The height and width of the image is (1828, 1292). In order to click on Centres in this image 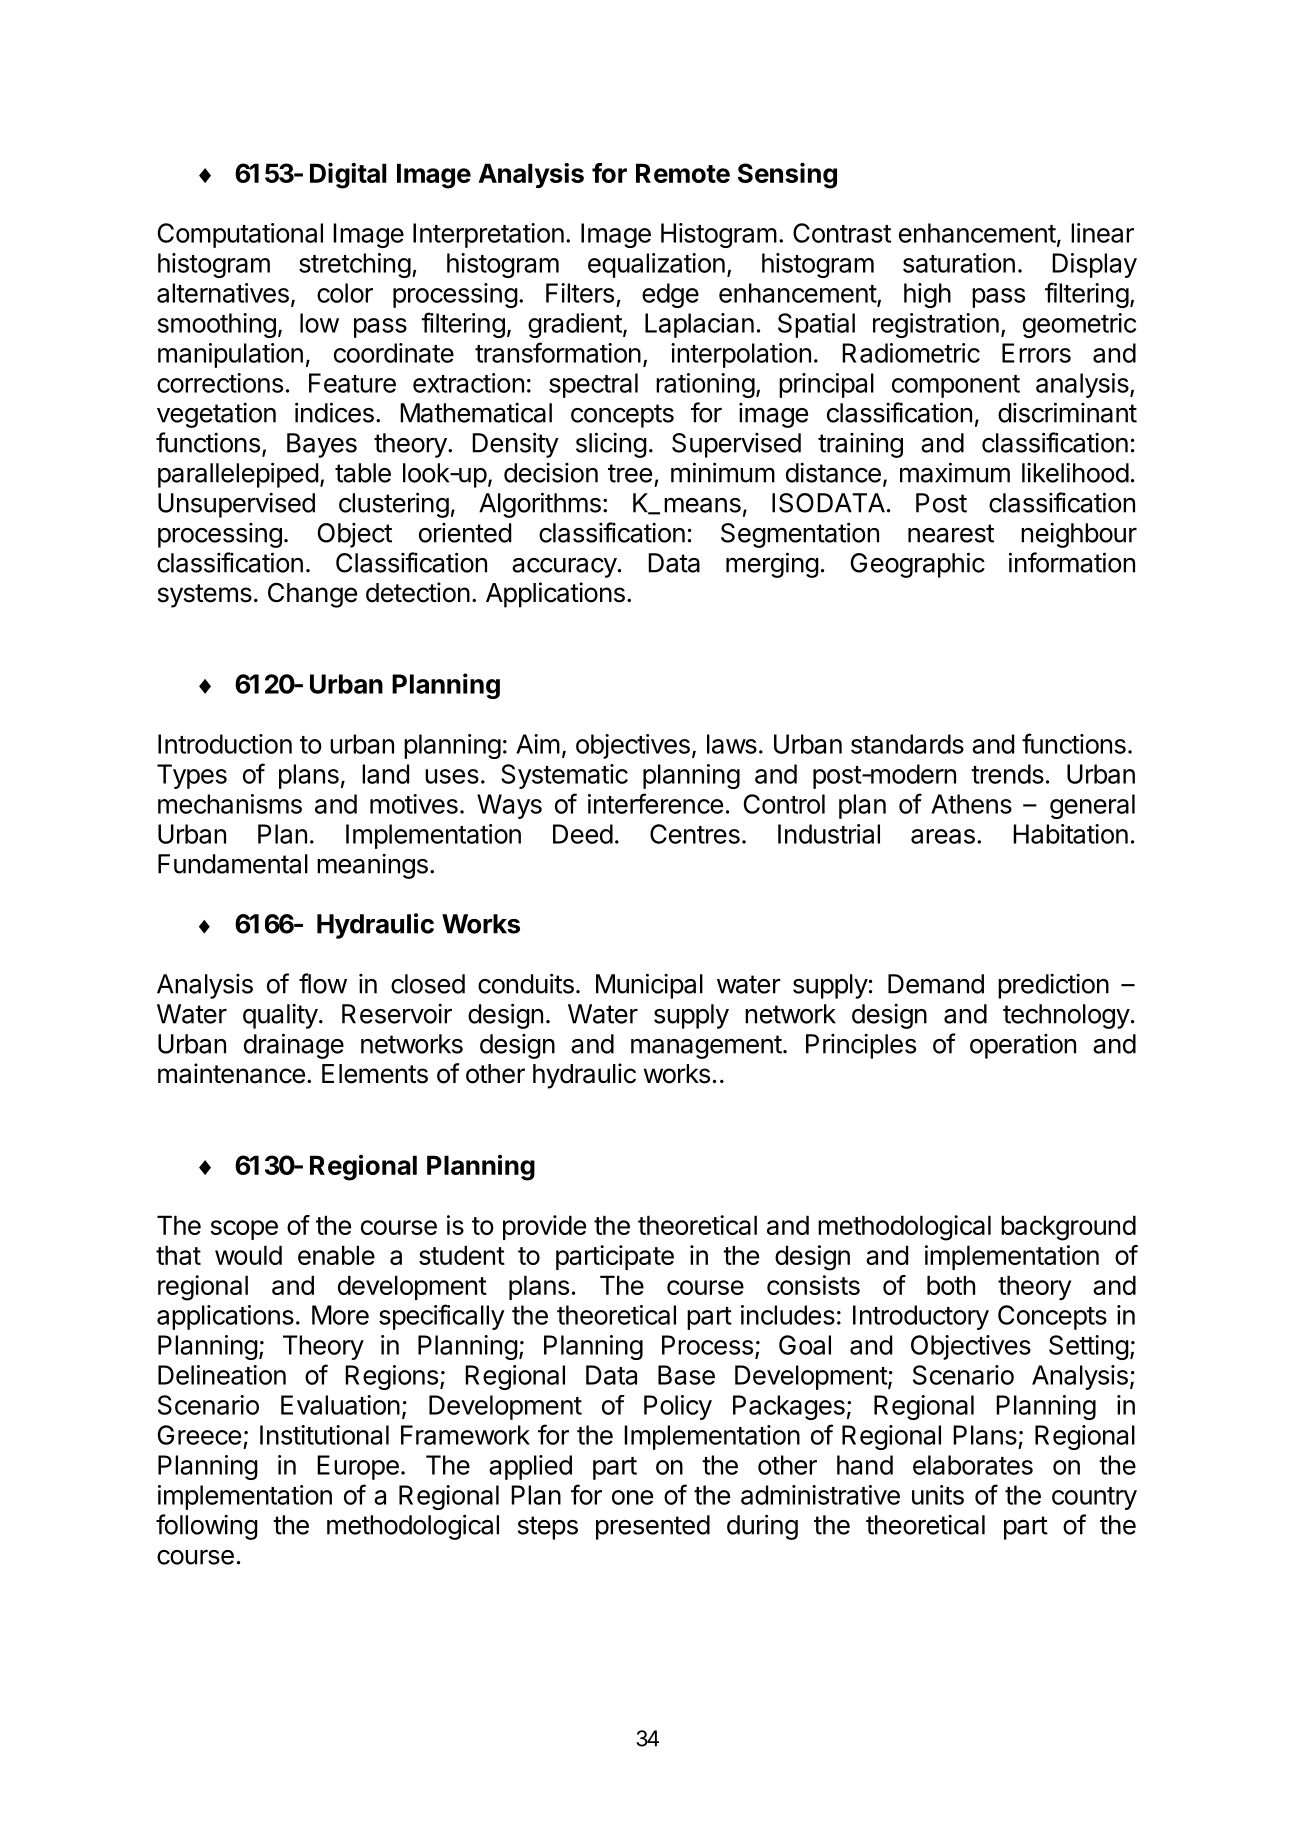, I will do `click(695, 834)`.
